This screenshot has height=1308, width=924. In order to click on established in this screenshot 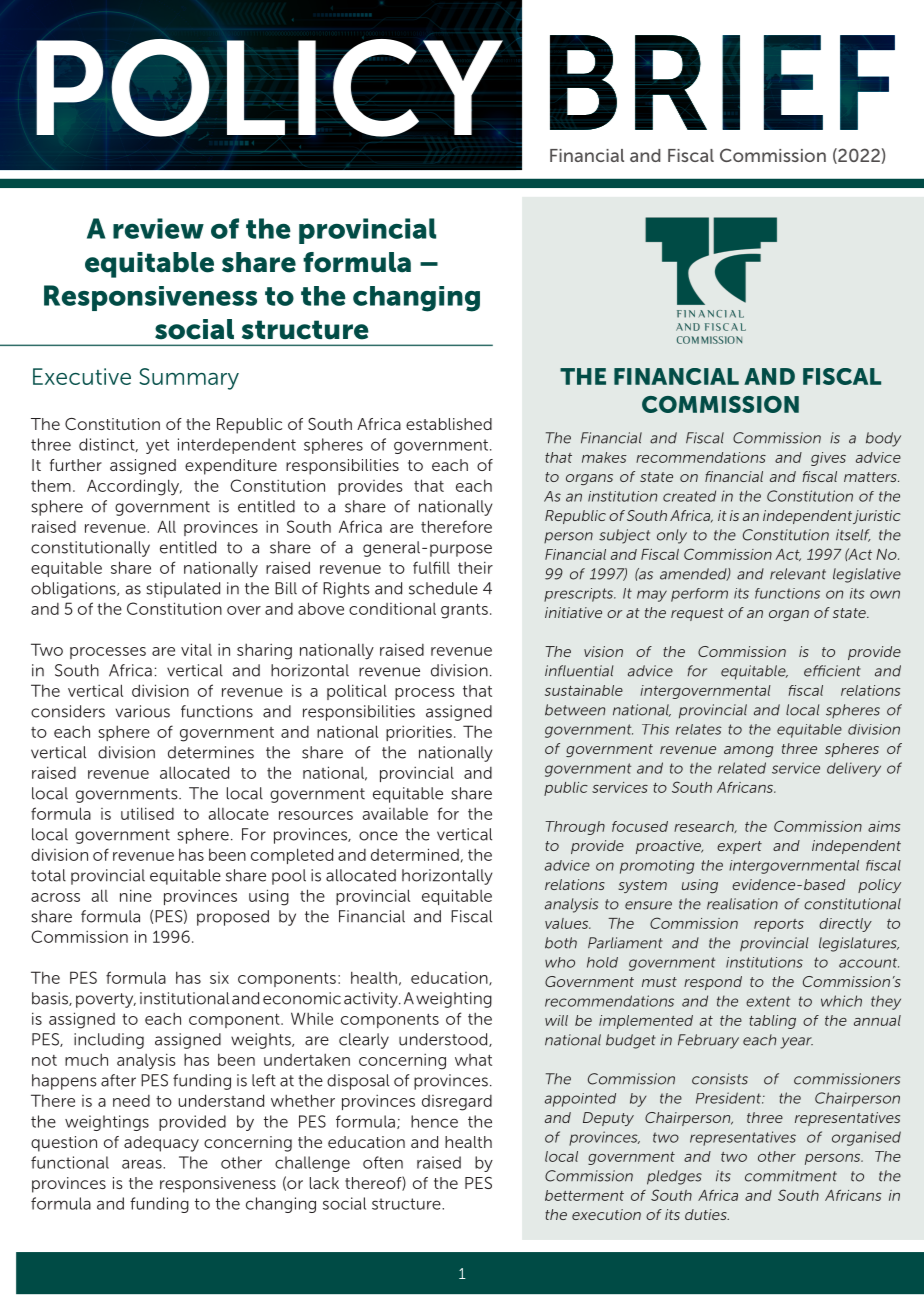, I will do `click(449, 424)`.
